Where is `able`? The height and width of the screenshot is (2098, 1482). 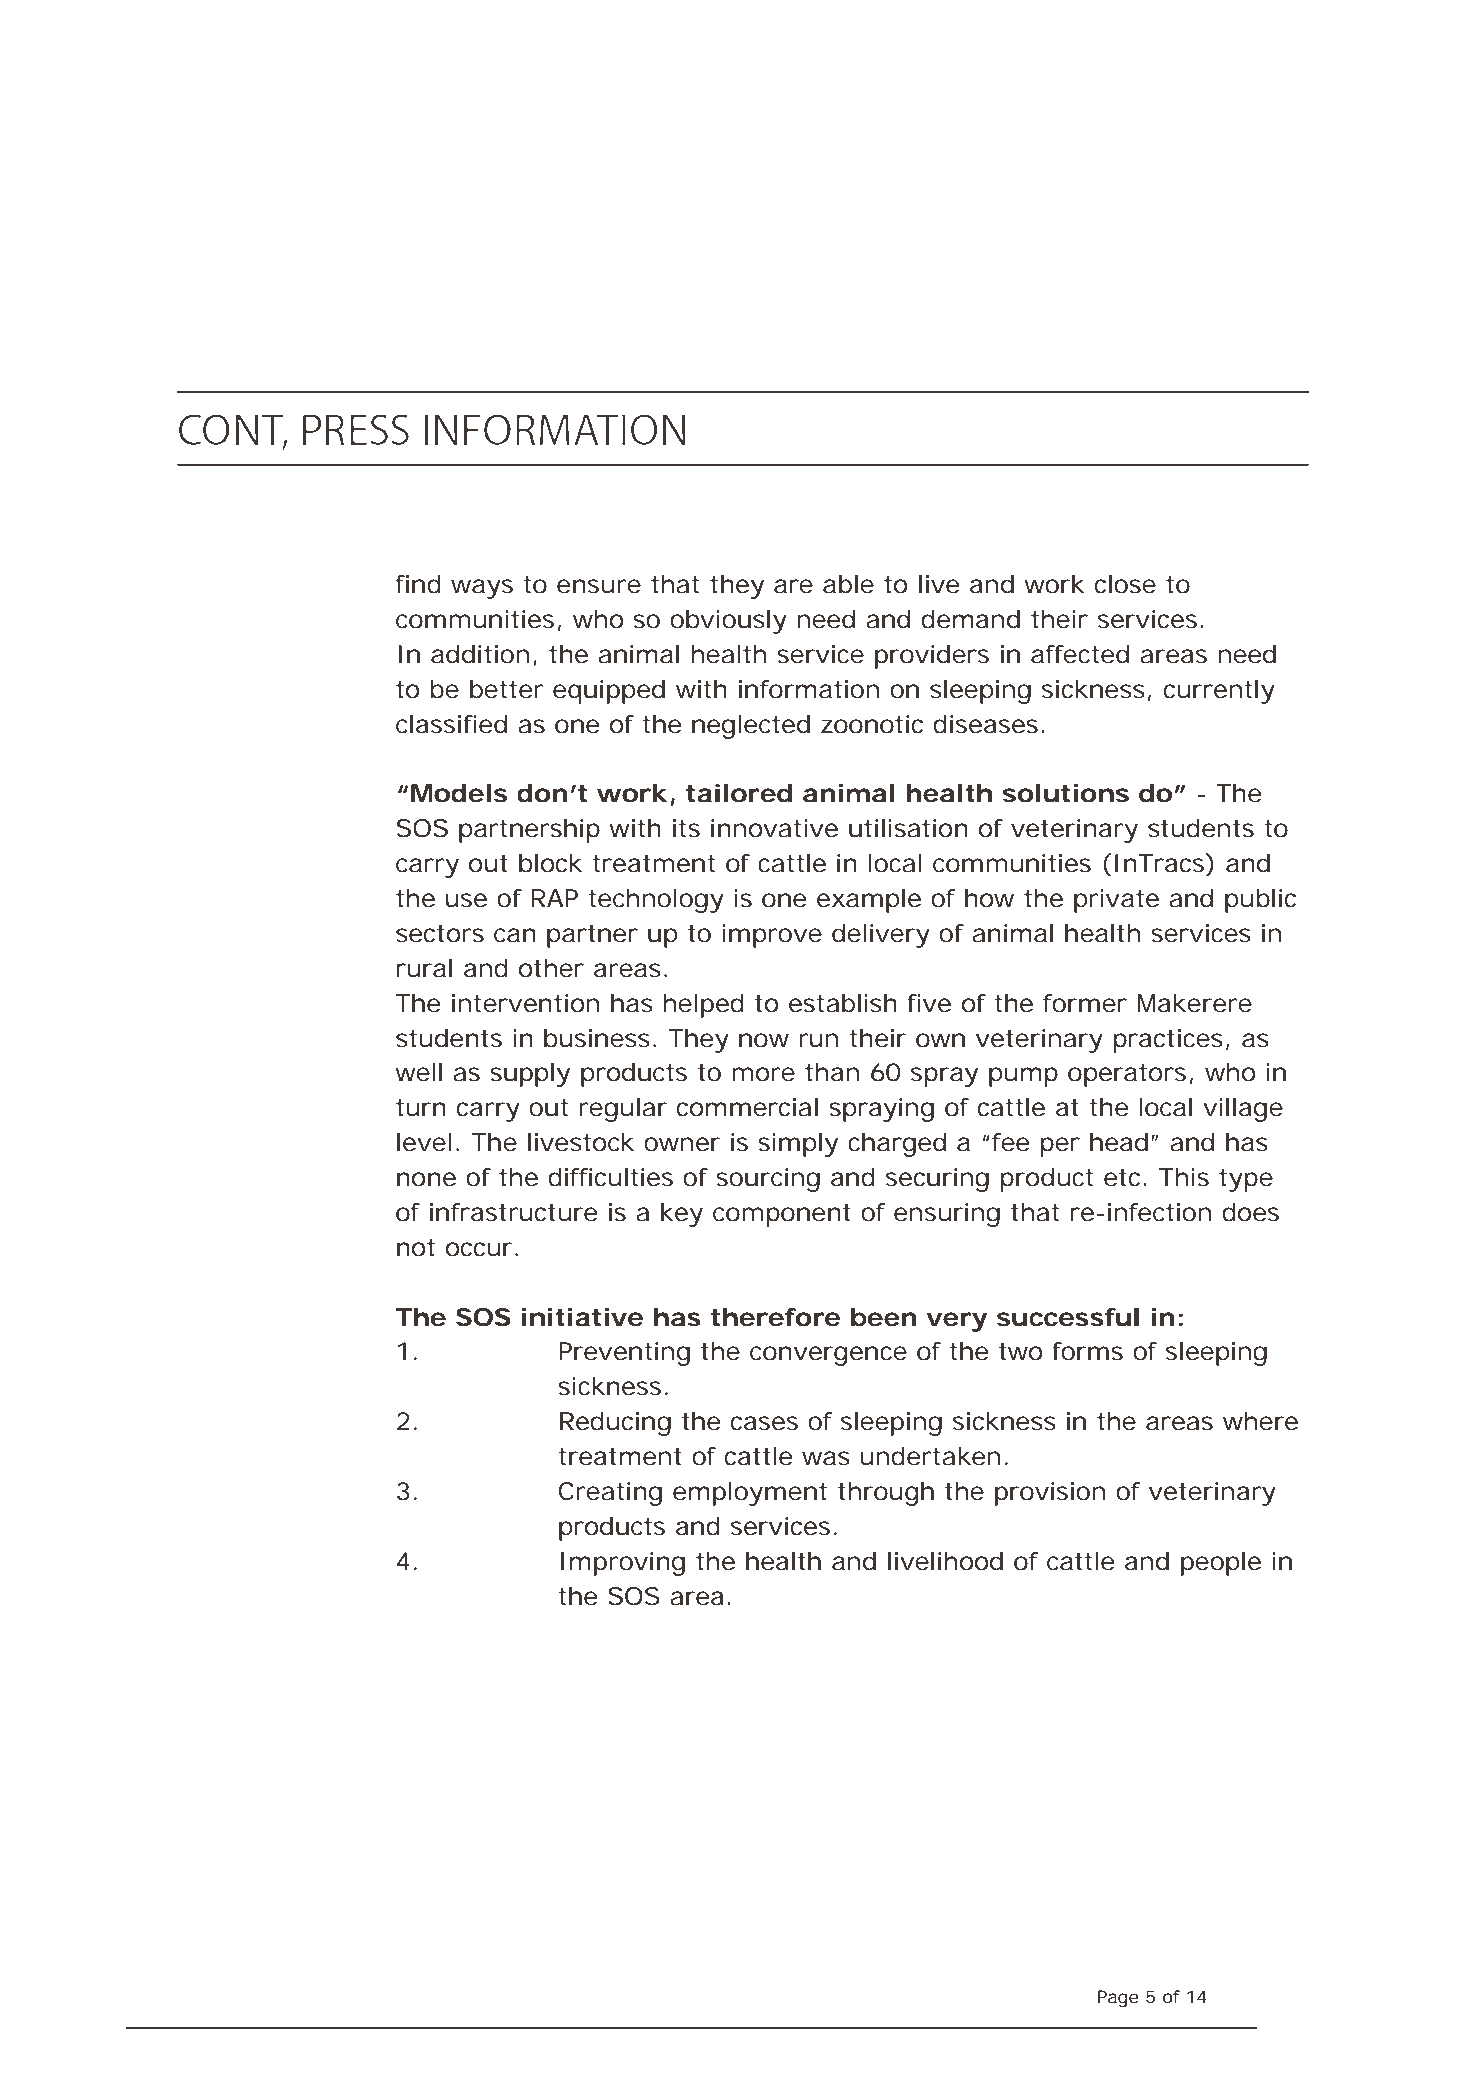 able is located at coordinates (848, 584).
